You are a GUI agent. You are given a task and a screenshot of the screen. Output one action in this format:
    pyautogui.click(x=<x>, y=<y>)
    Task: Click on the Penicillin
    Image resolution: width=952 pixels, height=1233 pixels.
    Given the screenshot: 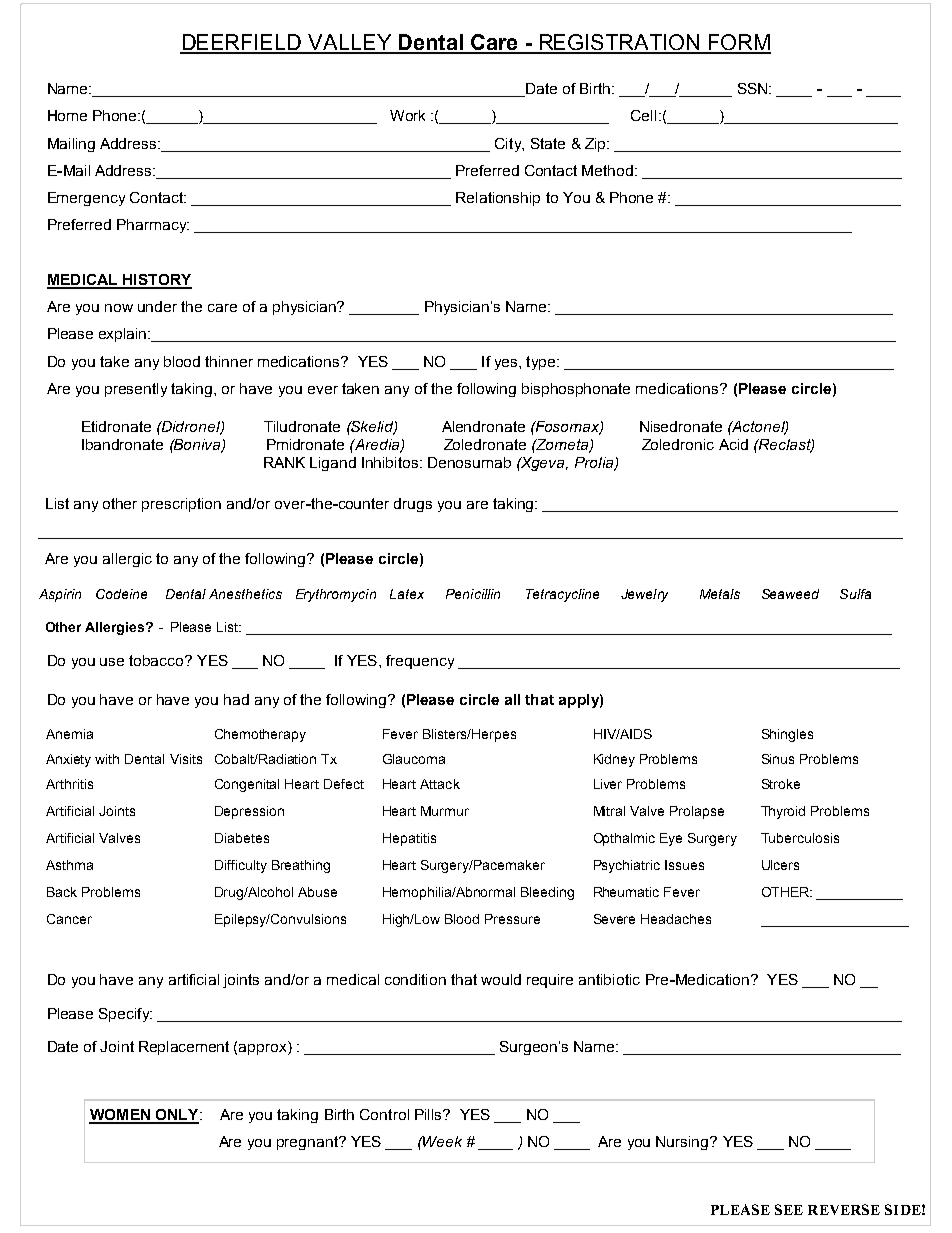 What is the action you would take?
    pyautogui.click(x=473, y=594)
